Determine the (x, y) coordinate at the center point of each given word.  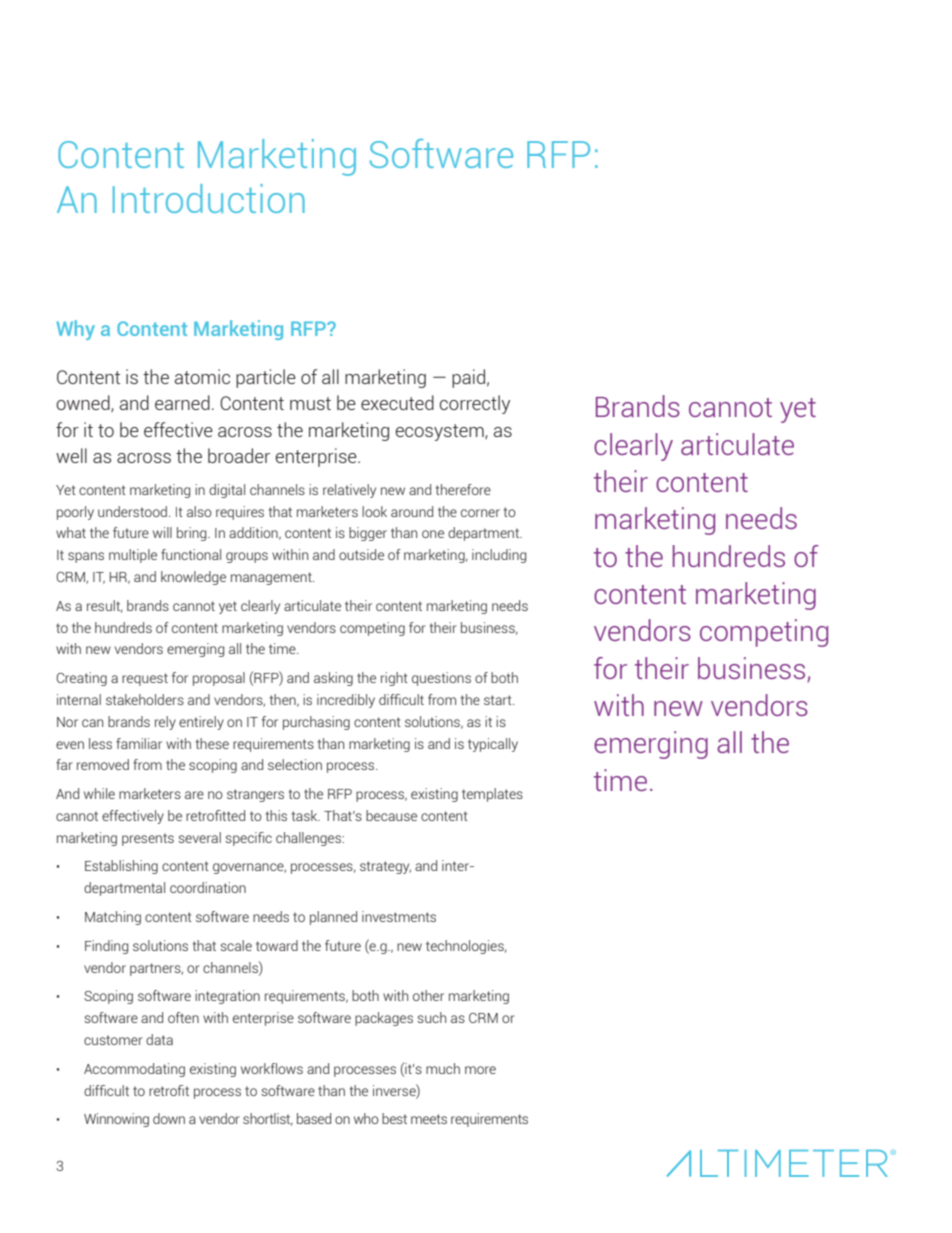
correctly (475, 404)
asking (333, 679)
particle (266, 378)
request (145, 679)
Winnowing (116, 1120)
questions (441, 679)
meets (429, 1119)
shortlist (268, 1119)
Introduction (209, 198)
